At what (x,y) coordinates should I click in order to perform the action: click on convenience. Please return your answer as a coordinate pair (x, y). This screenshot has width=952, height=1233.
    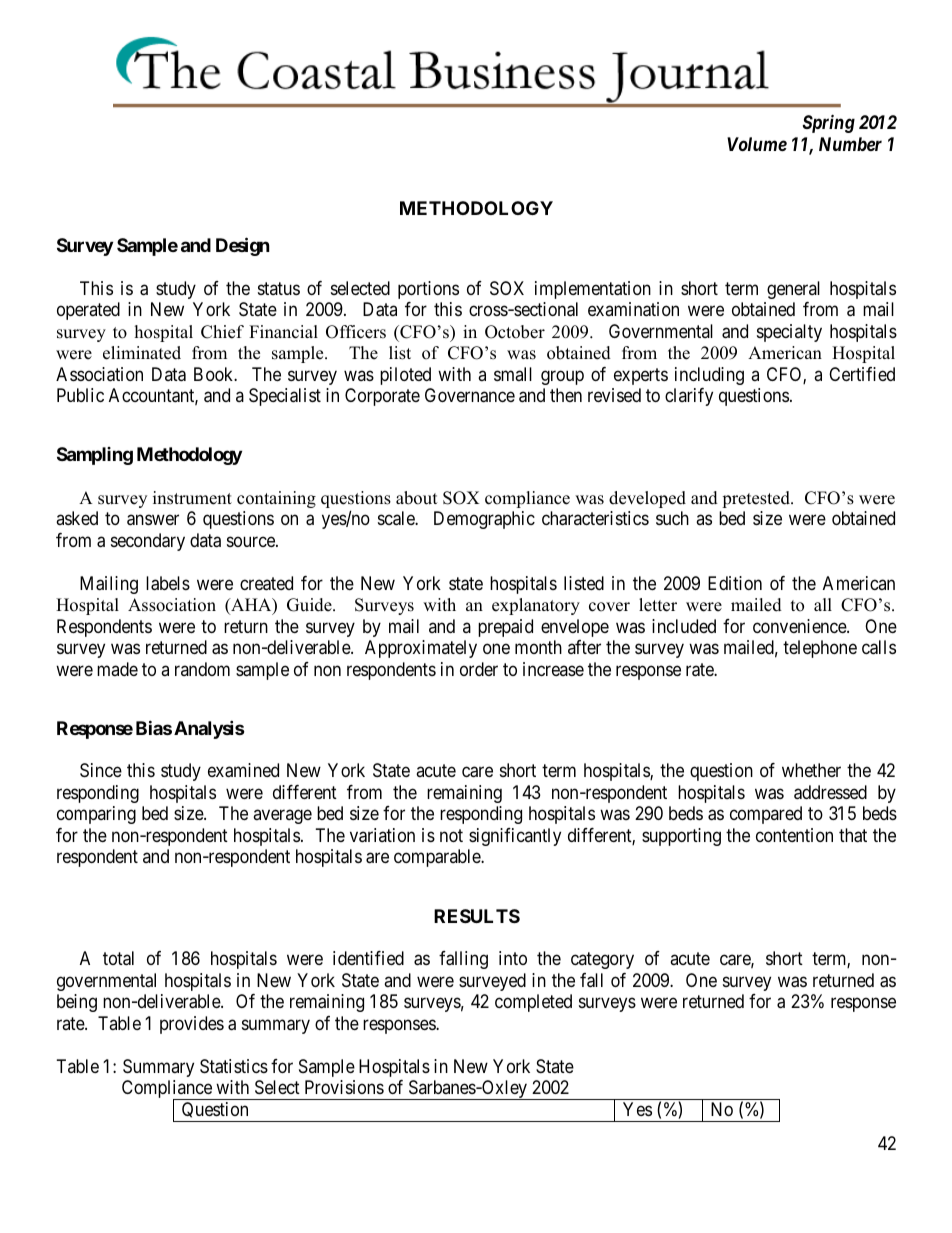
    Looking at the image, I should click on (800, 626).
